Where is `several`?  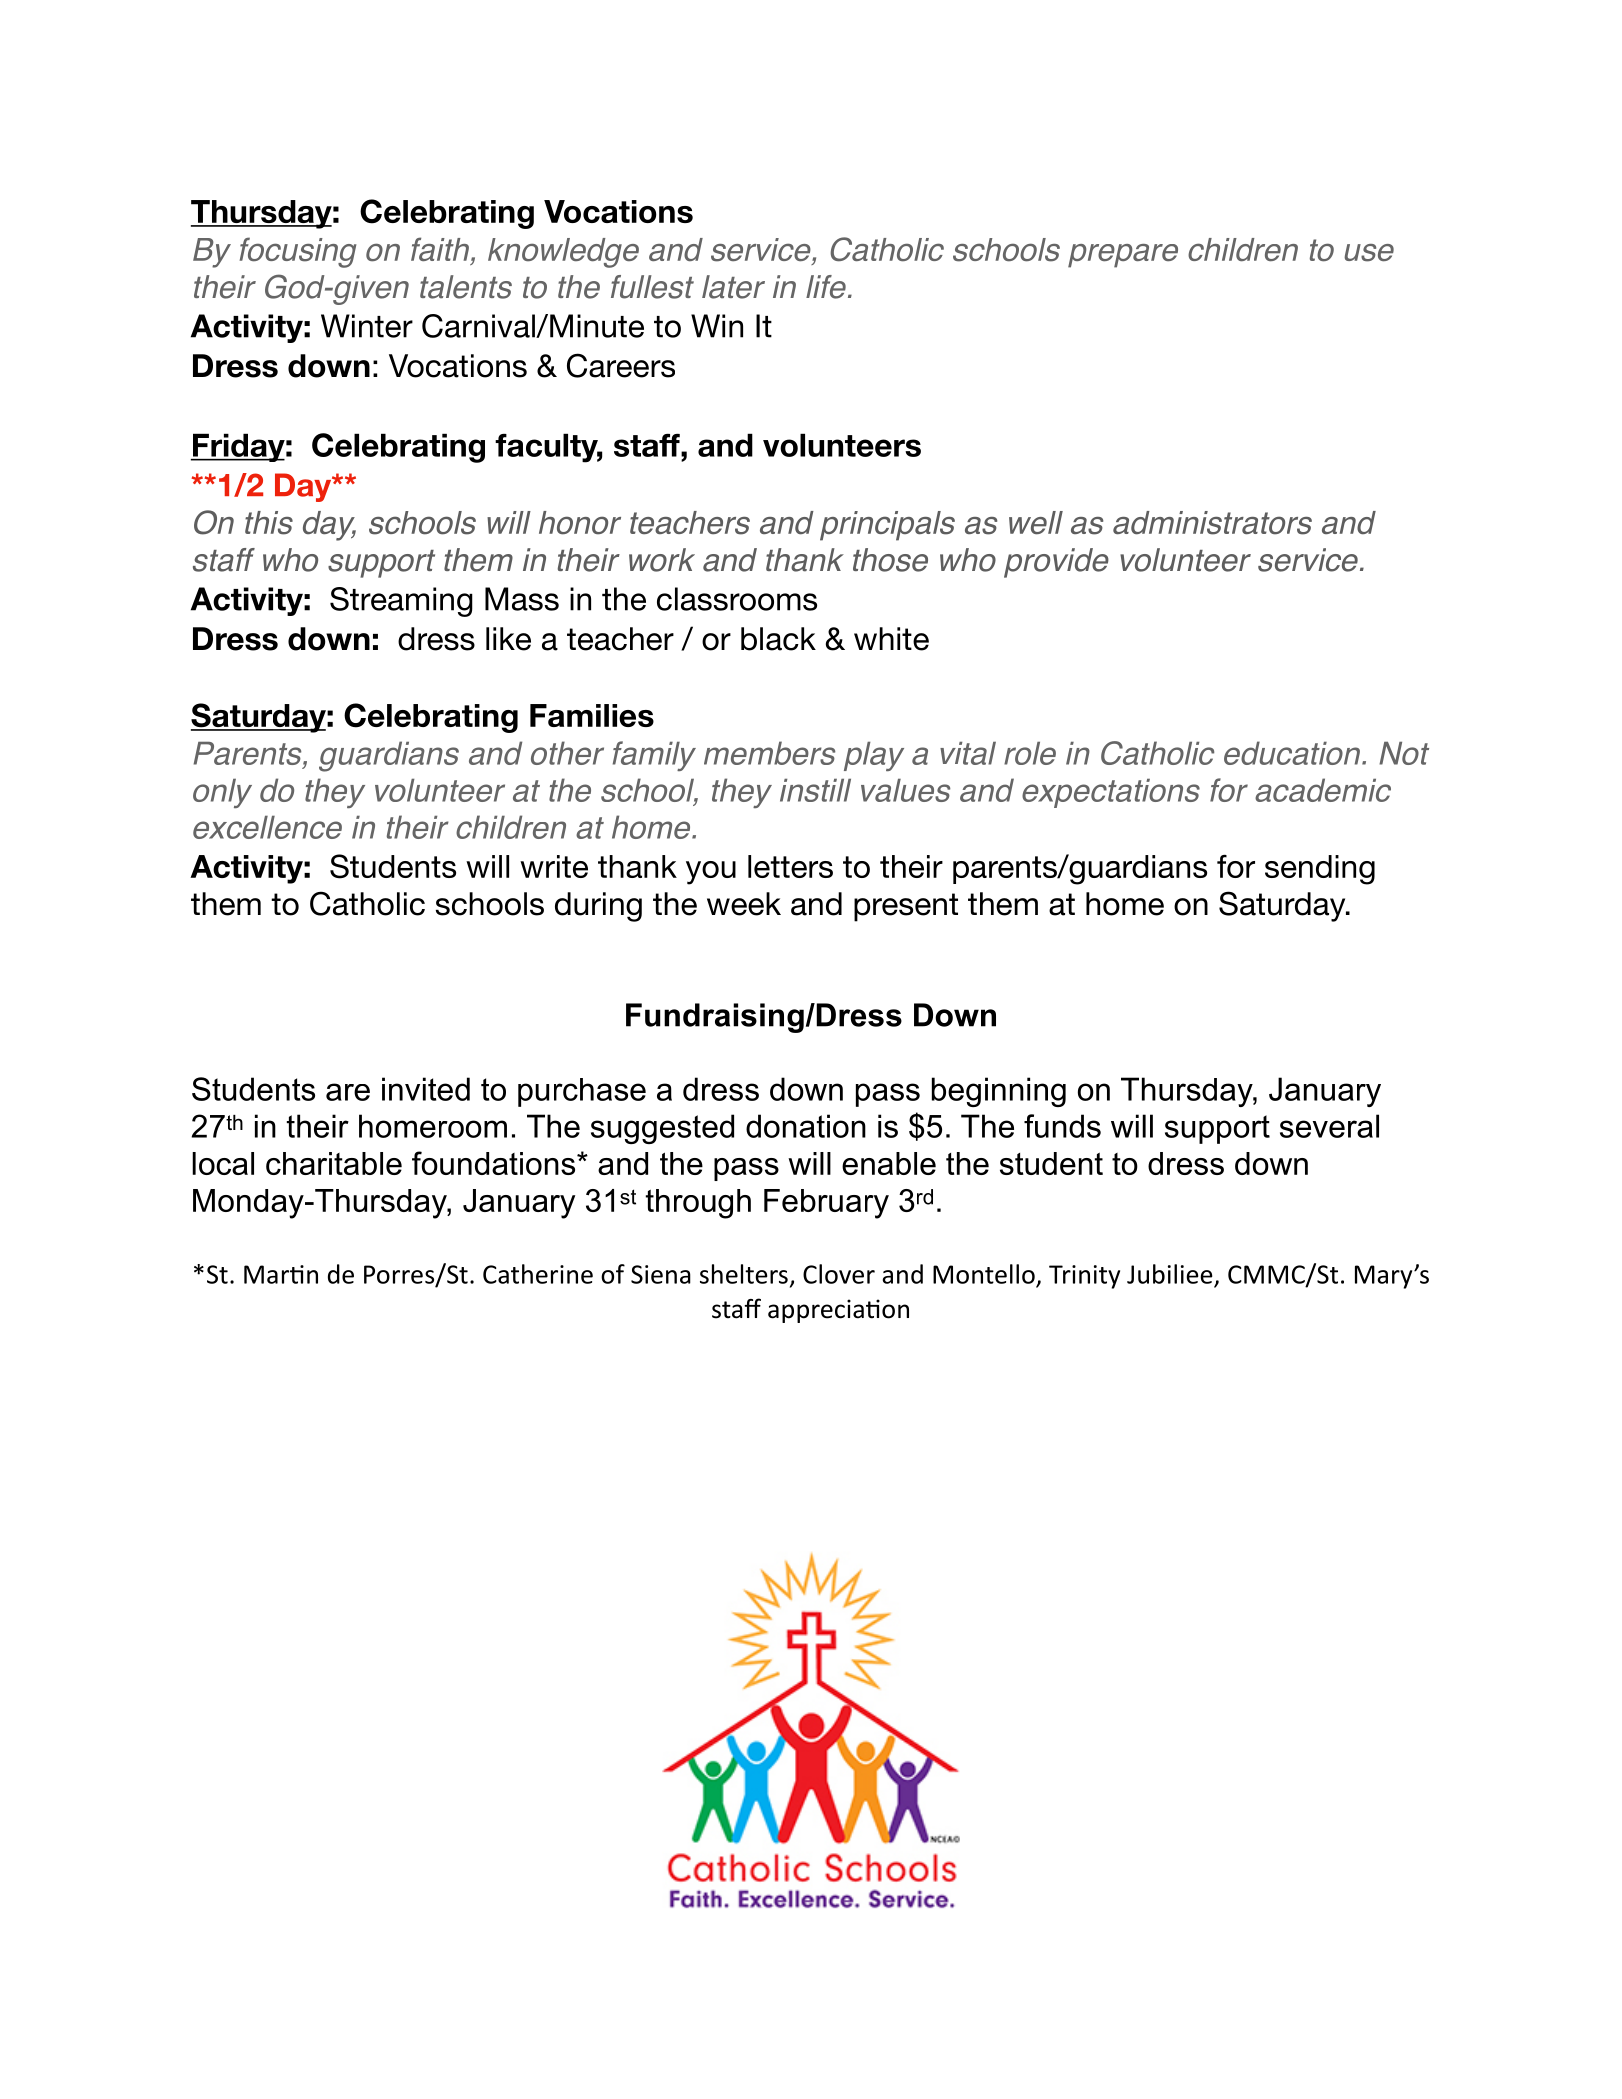
several is located at coordinates (1329, 1126).
